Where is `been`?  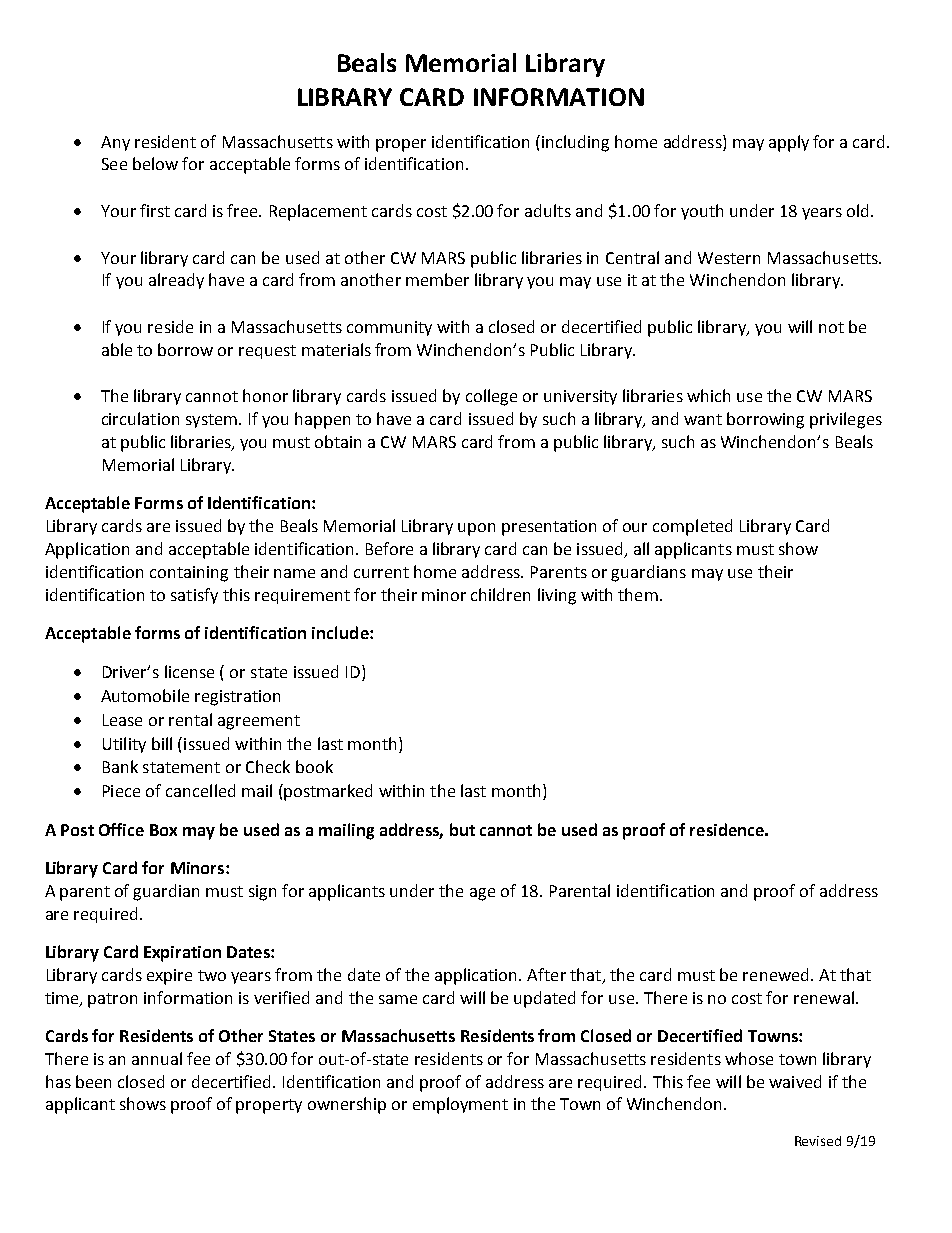
been is located at coordinates (93, 1081).
